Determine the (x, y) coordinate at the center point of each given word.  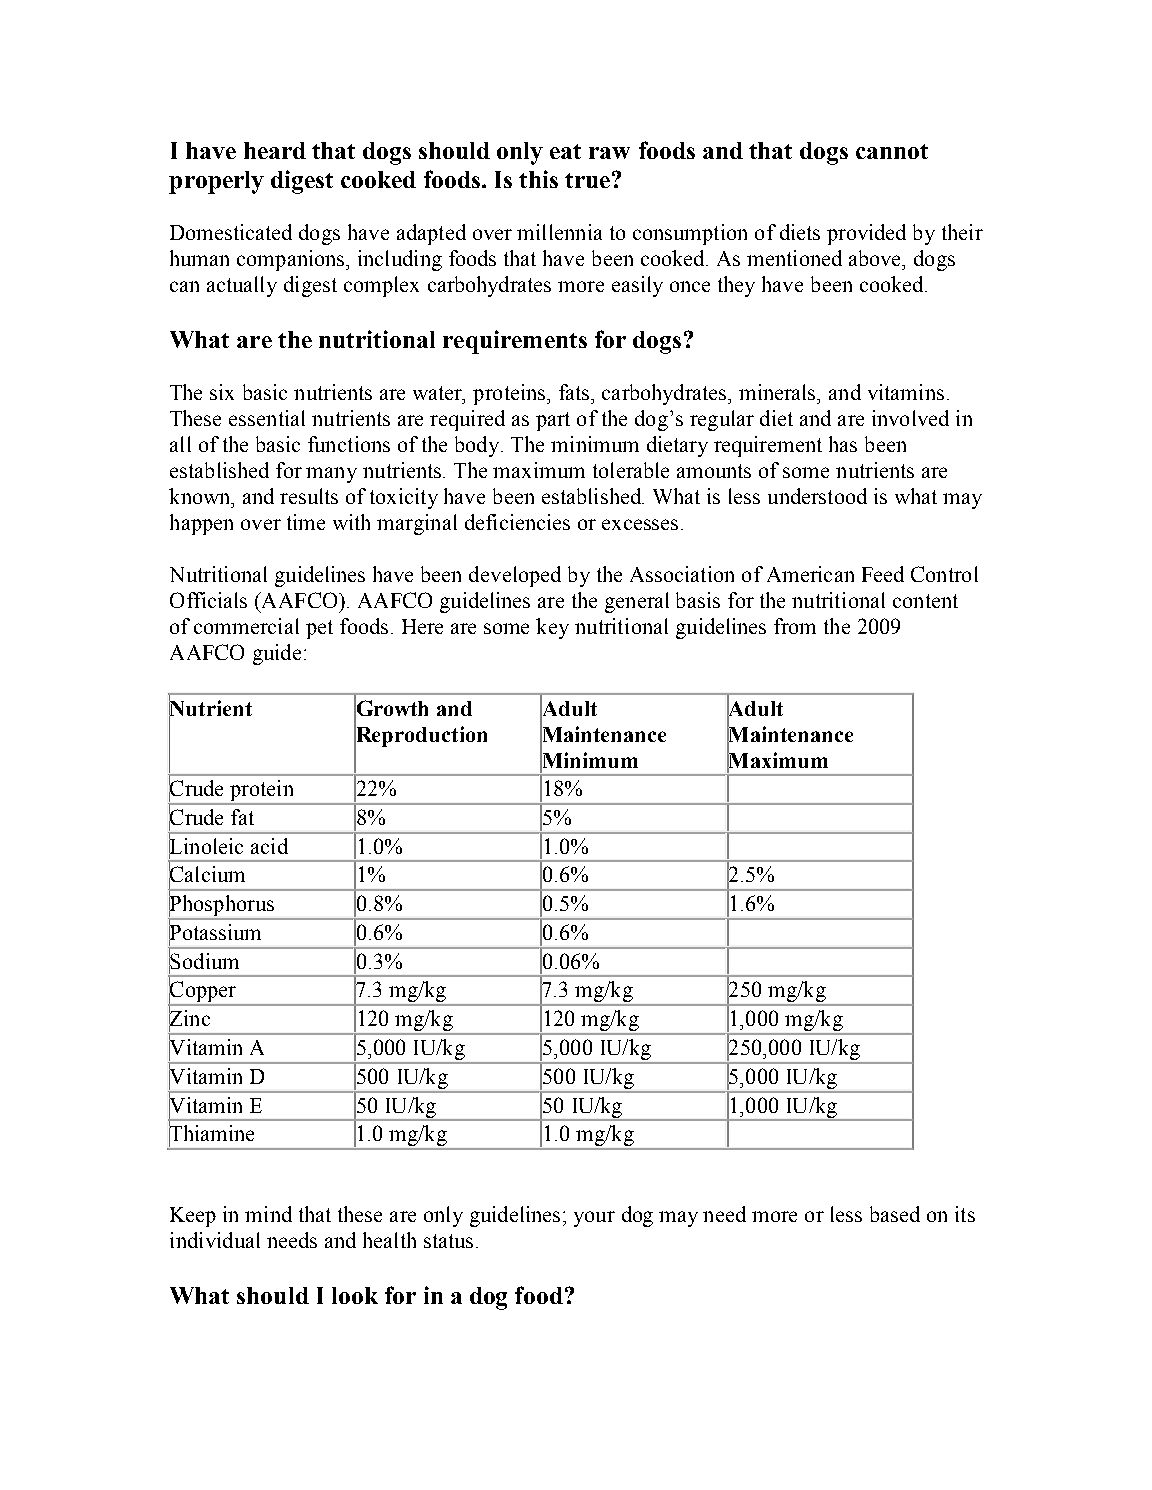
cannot (892, 151)
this (538, 179)
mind (268, 1214)
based (895, 1214)
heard (275, 150)
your (594, 1219)
